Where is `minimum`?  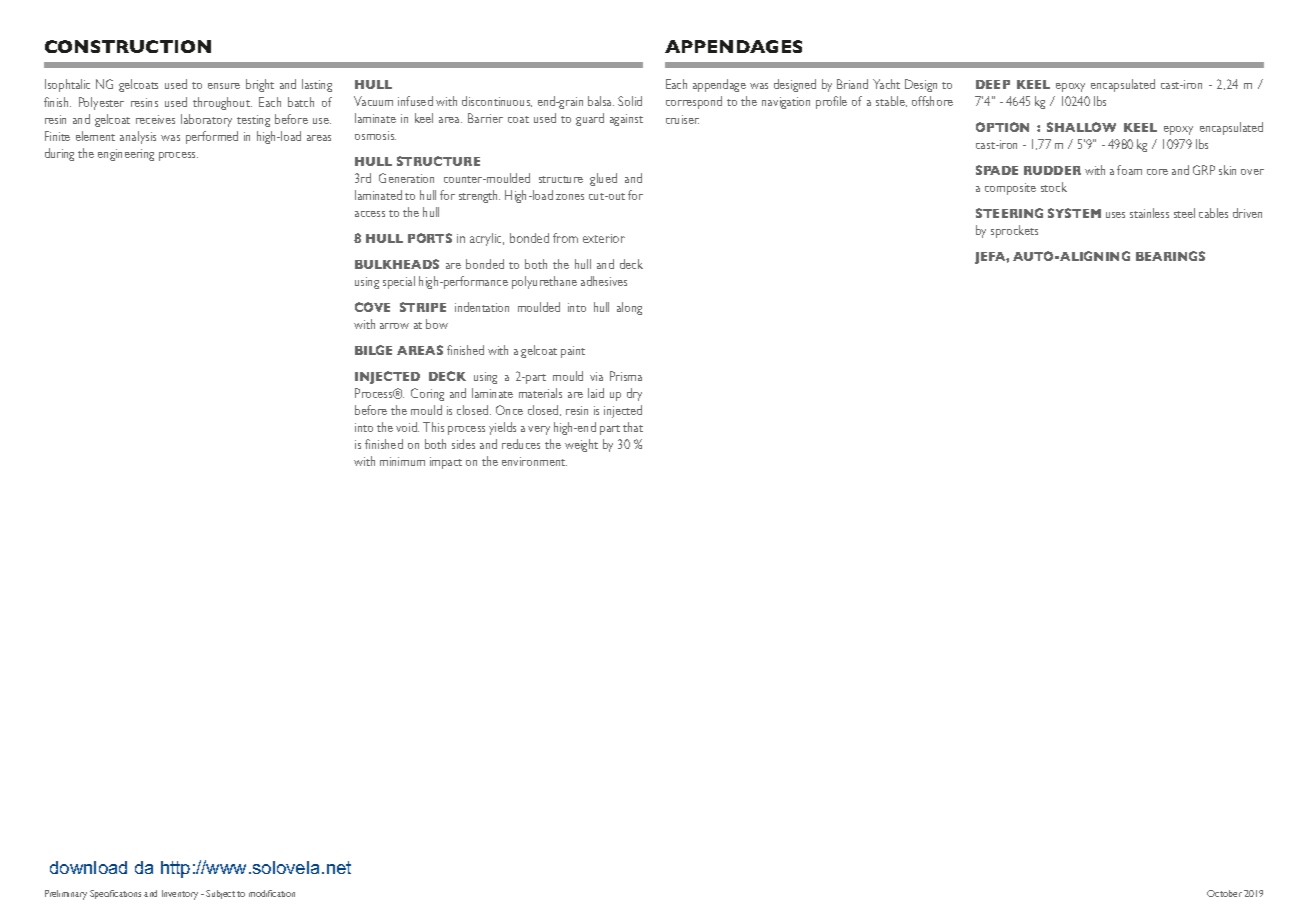 minimum is located at coordinates (402, 461).
